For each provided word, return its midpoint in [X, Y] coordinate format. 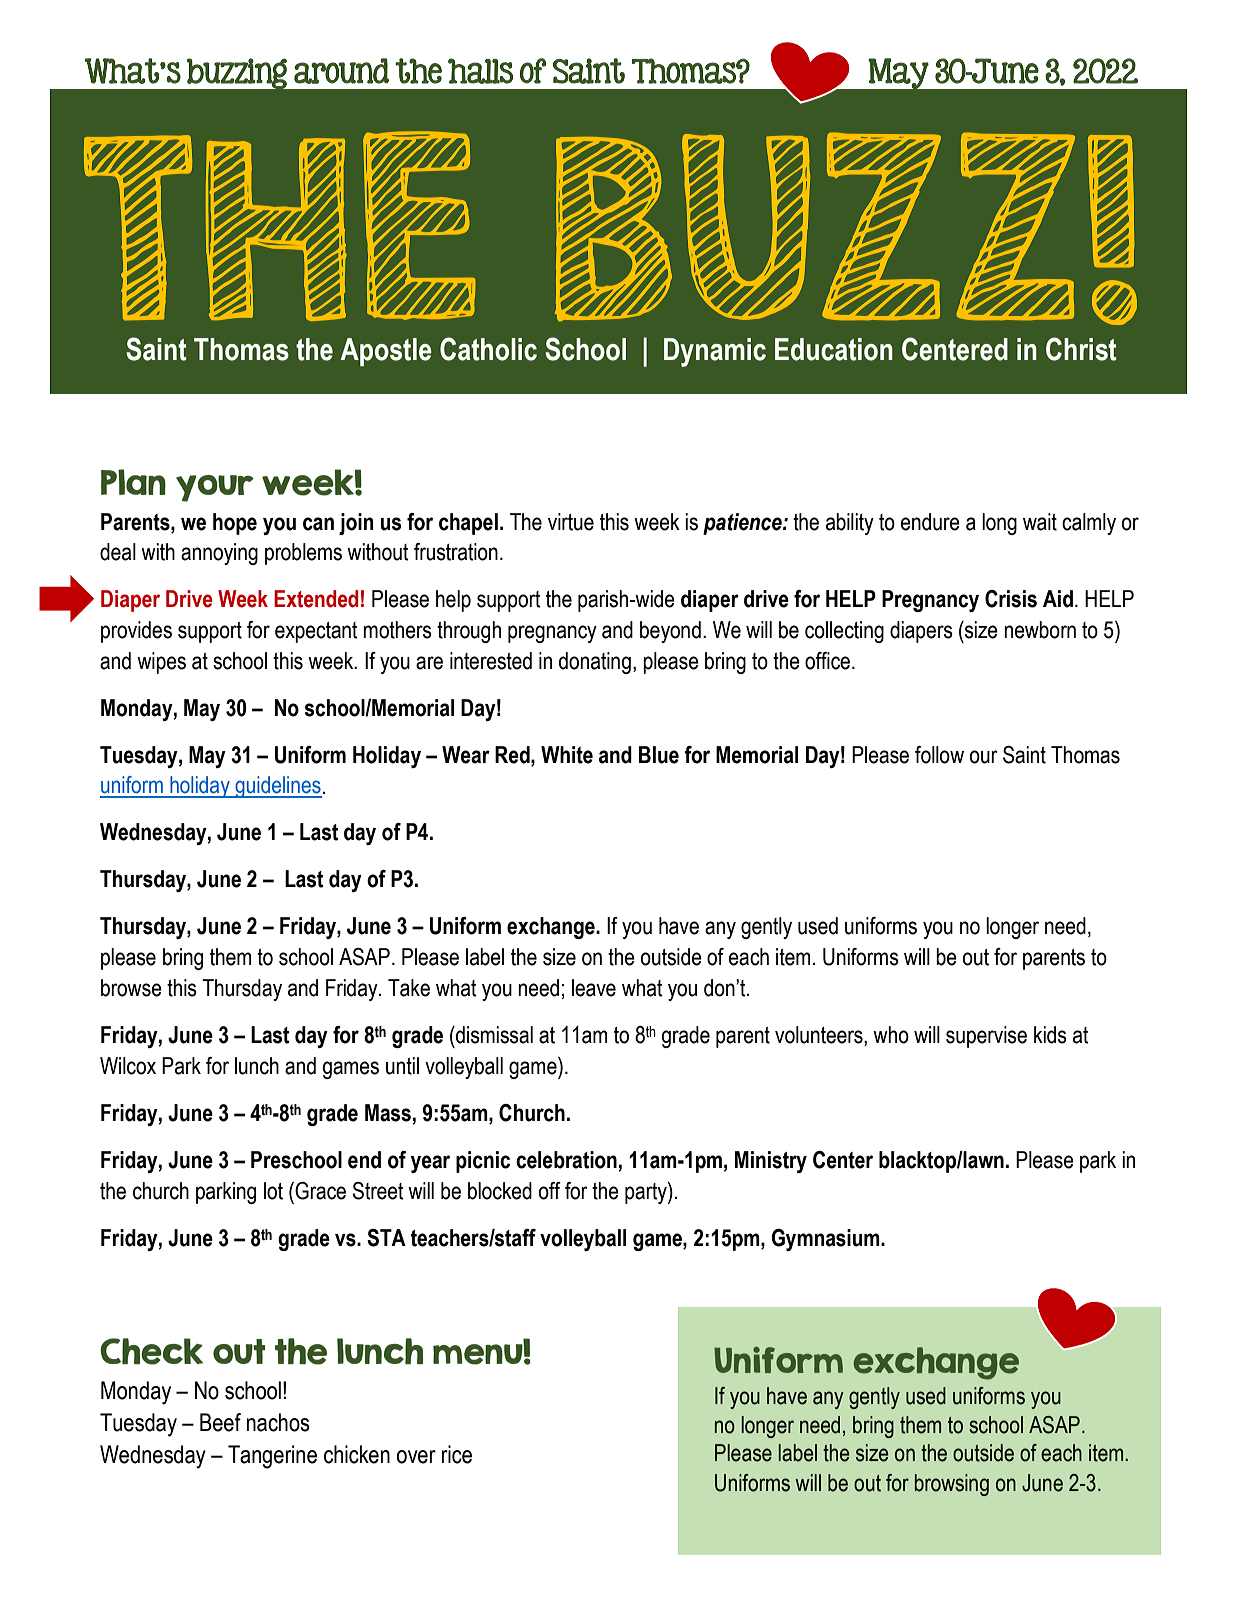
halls [480, 71]
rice [457, 1454]
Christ [1081, 349]
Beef [220, 1422]
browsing [952, 1485]
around [341, 71]
